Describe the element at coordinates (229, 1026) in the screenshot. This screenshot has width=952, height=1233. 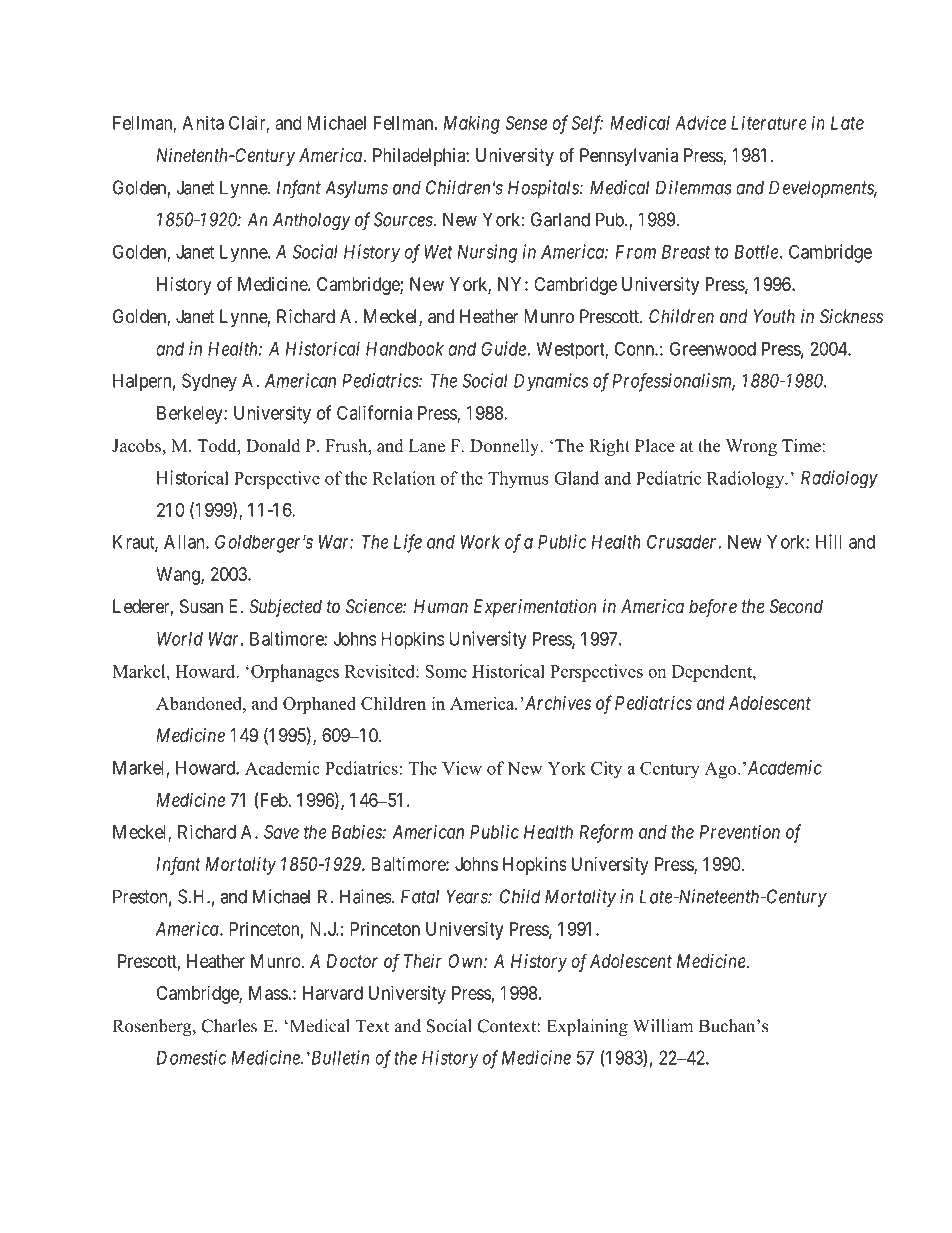
I see `Charles` at that location.
